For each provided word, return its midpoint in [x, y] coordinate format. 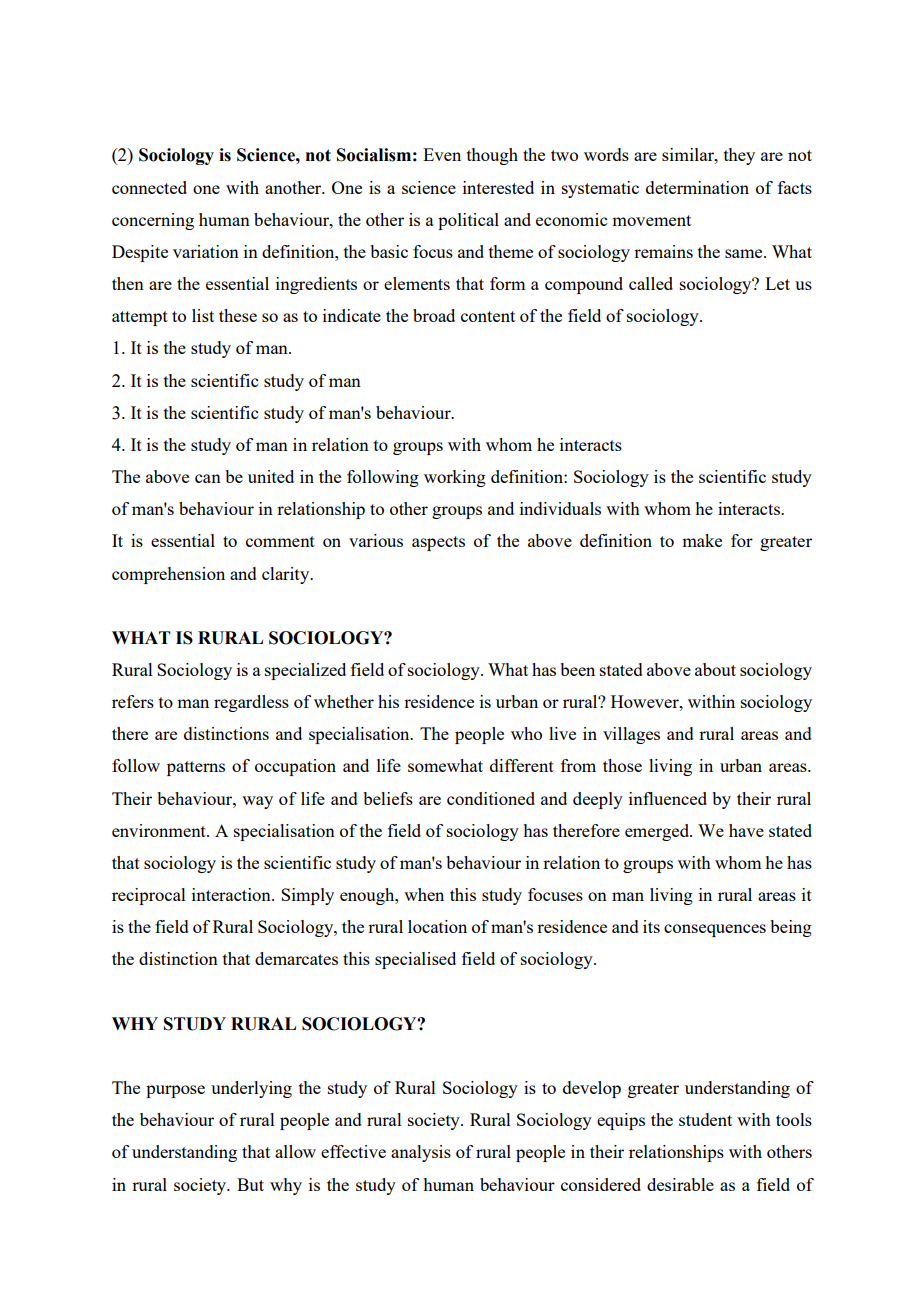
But [250, 1184]
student [705, 1119]
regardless [251, 703]
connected [149, 187]
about [715, 669]
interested [498, 187]
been [577, 669]
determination [697, 187]
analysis [421, 1153]
